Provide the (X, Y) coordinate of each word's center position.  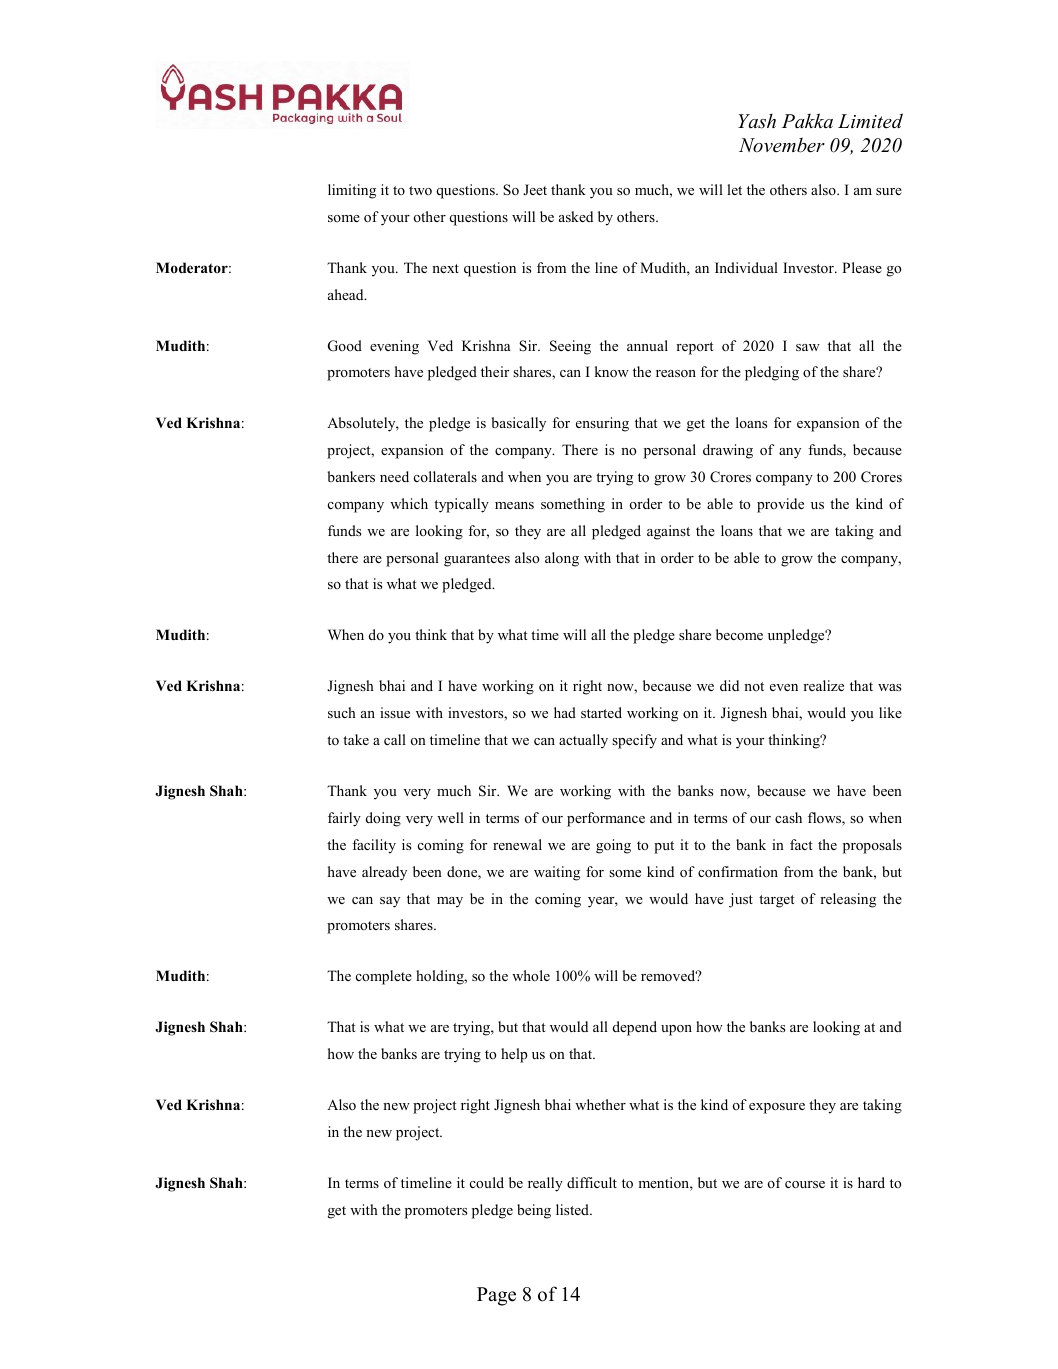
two (420, 190)
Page (496, 1296)
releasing (848, 900)
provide (780, 505)
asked (576, 216)
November (782, 145)
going (613, 846)
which (409, 503)
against (668, 532)
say (390, 902)
